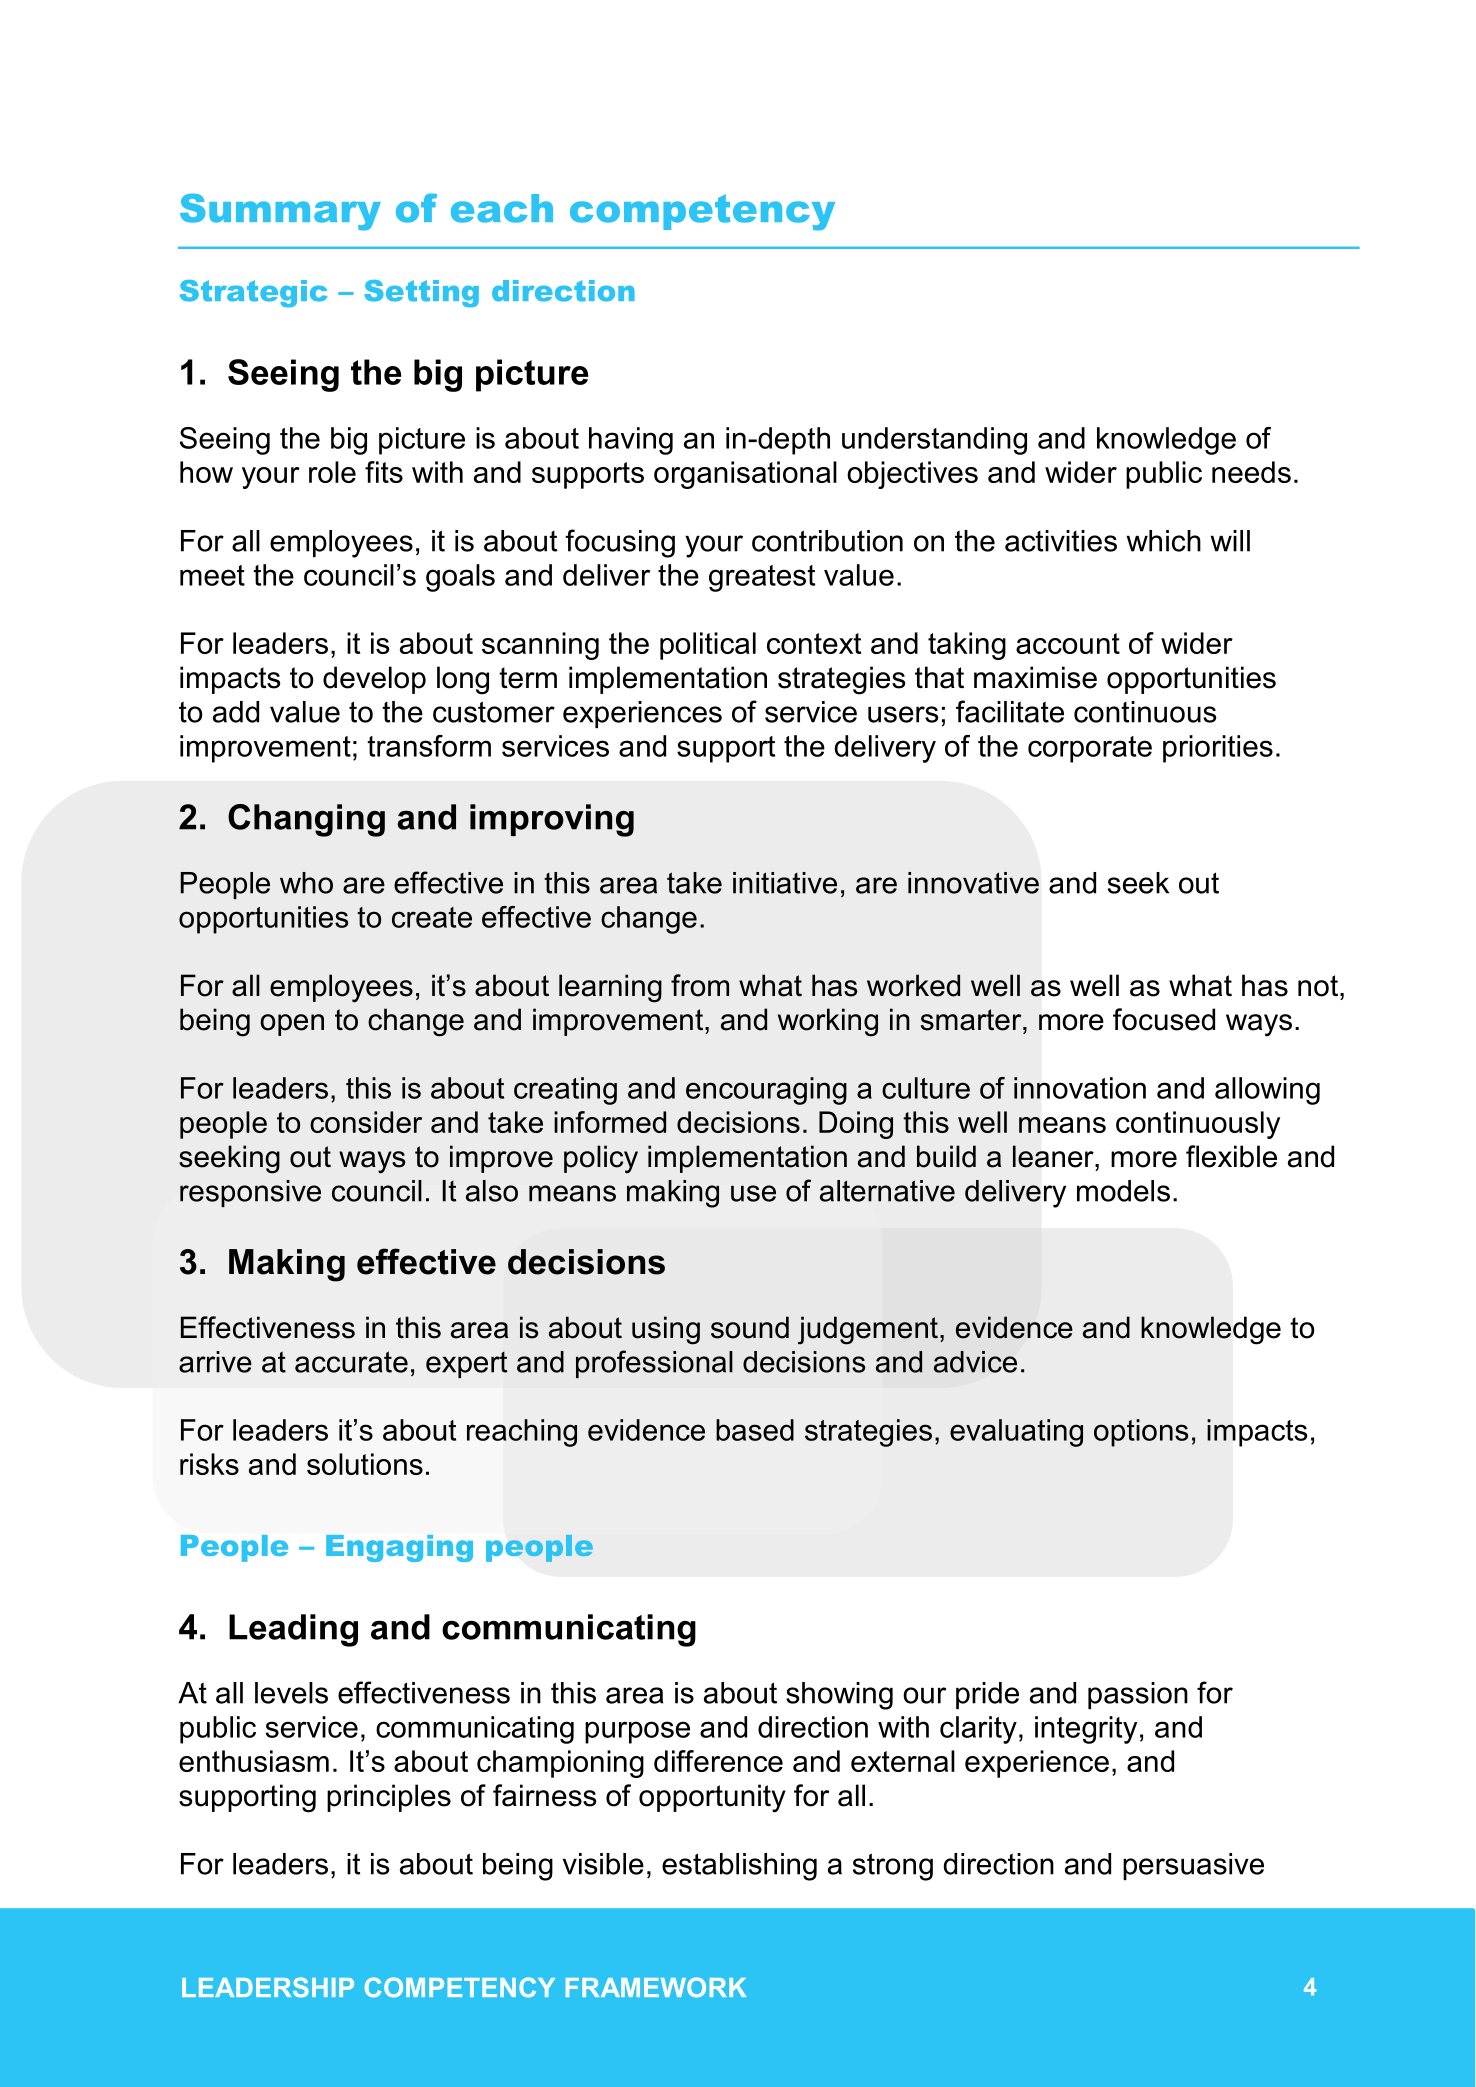 The image size is (1476, 2087). What do you see at coordinates (399, 1548) in the page?
I see `Engaging` at bounding box center [399, 1548].
